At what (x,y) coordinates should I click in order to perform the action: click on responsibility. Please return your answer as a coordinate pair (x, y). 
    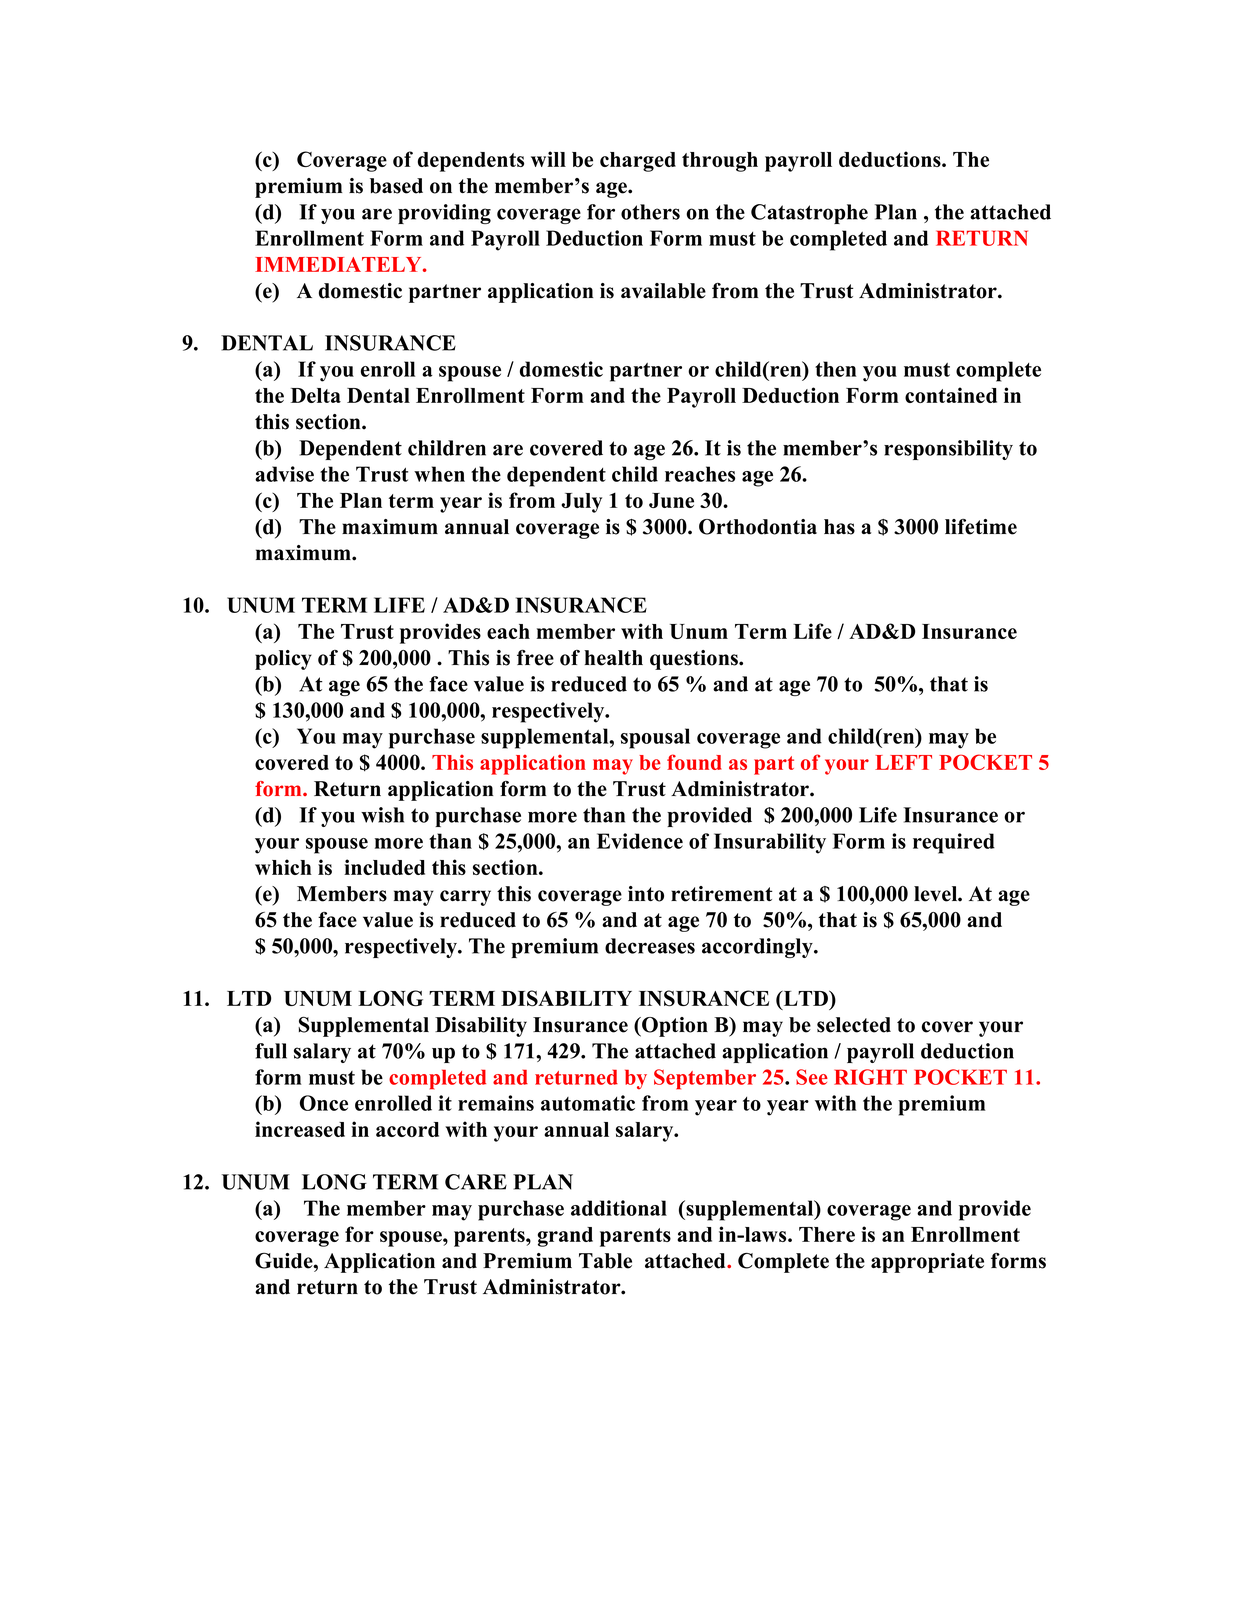
    Looking at the image, I should click on (948, 450).
